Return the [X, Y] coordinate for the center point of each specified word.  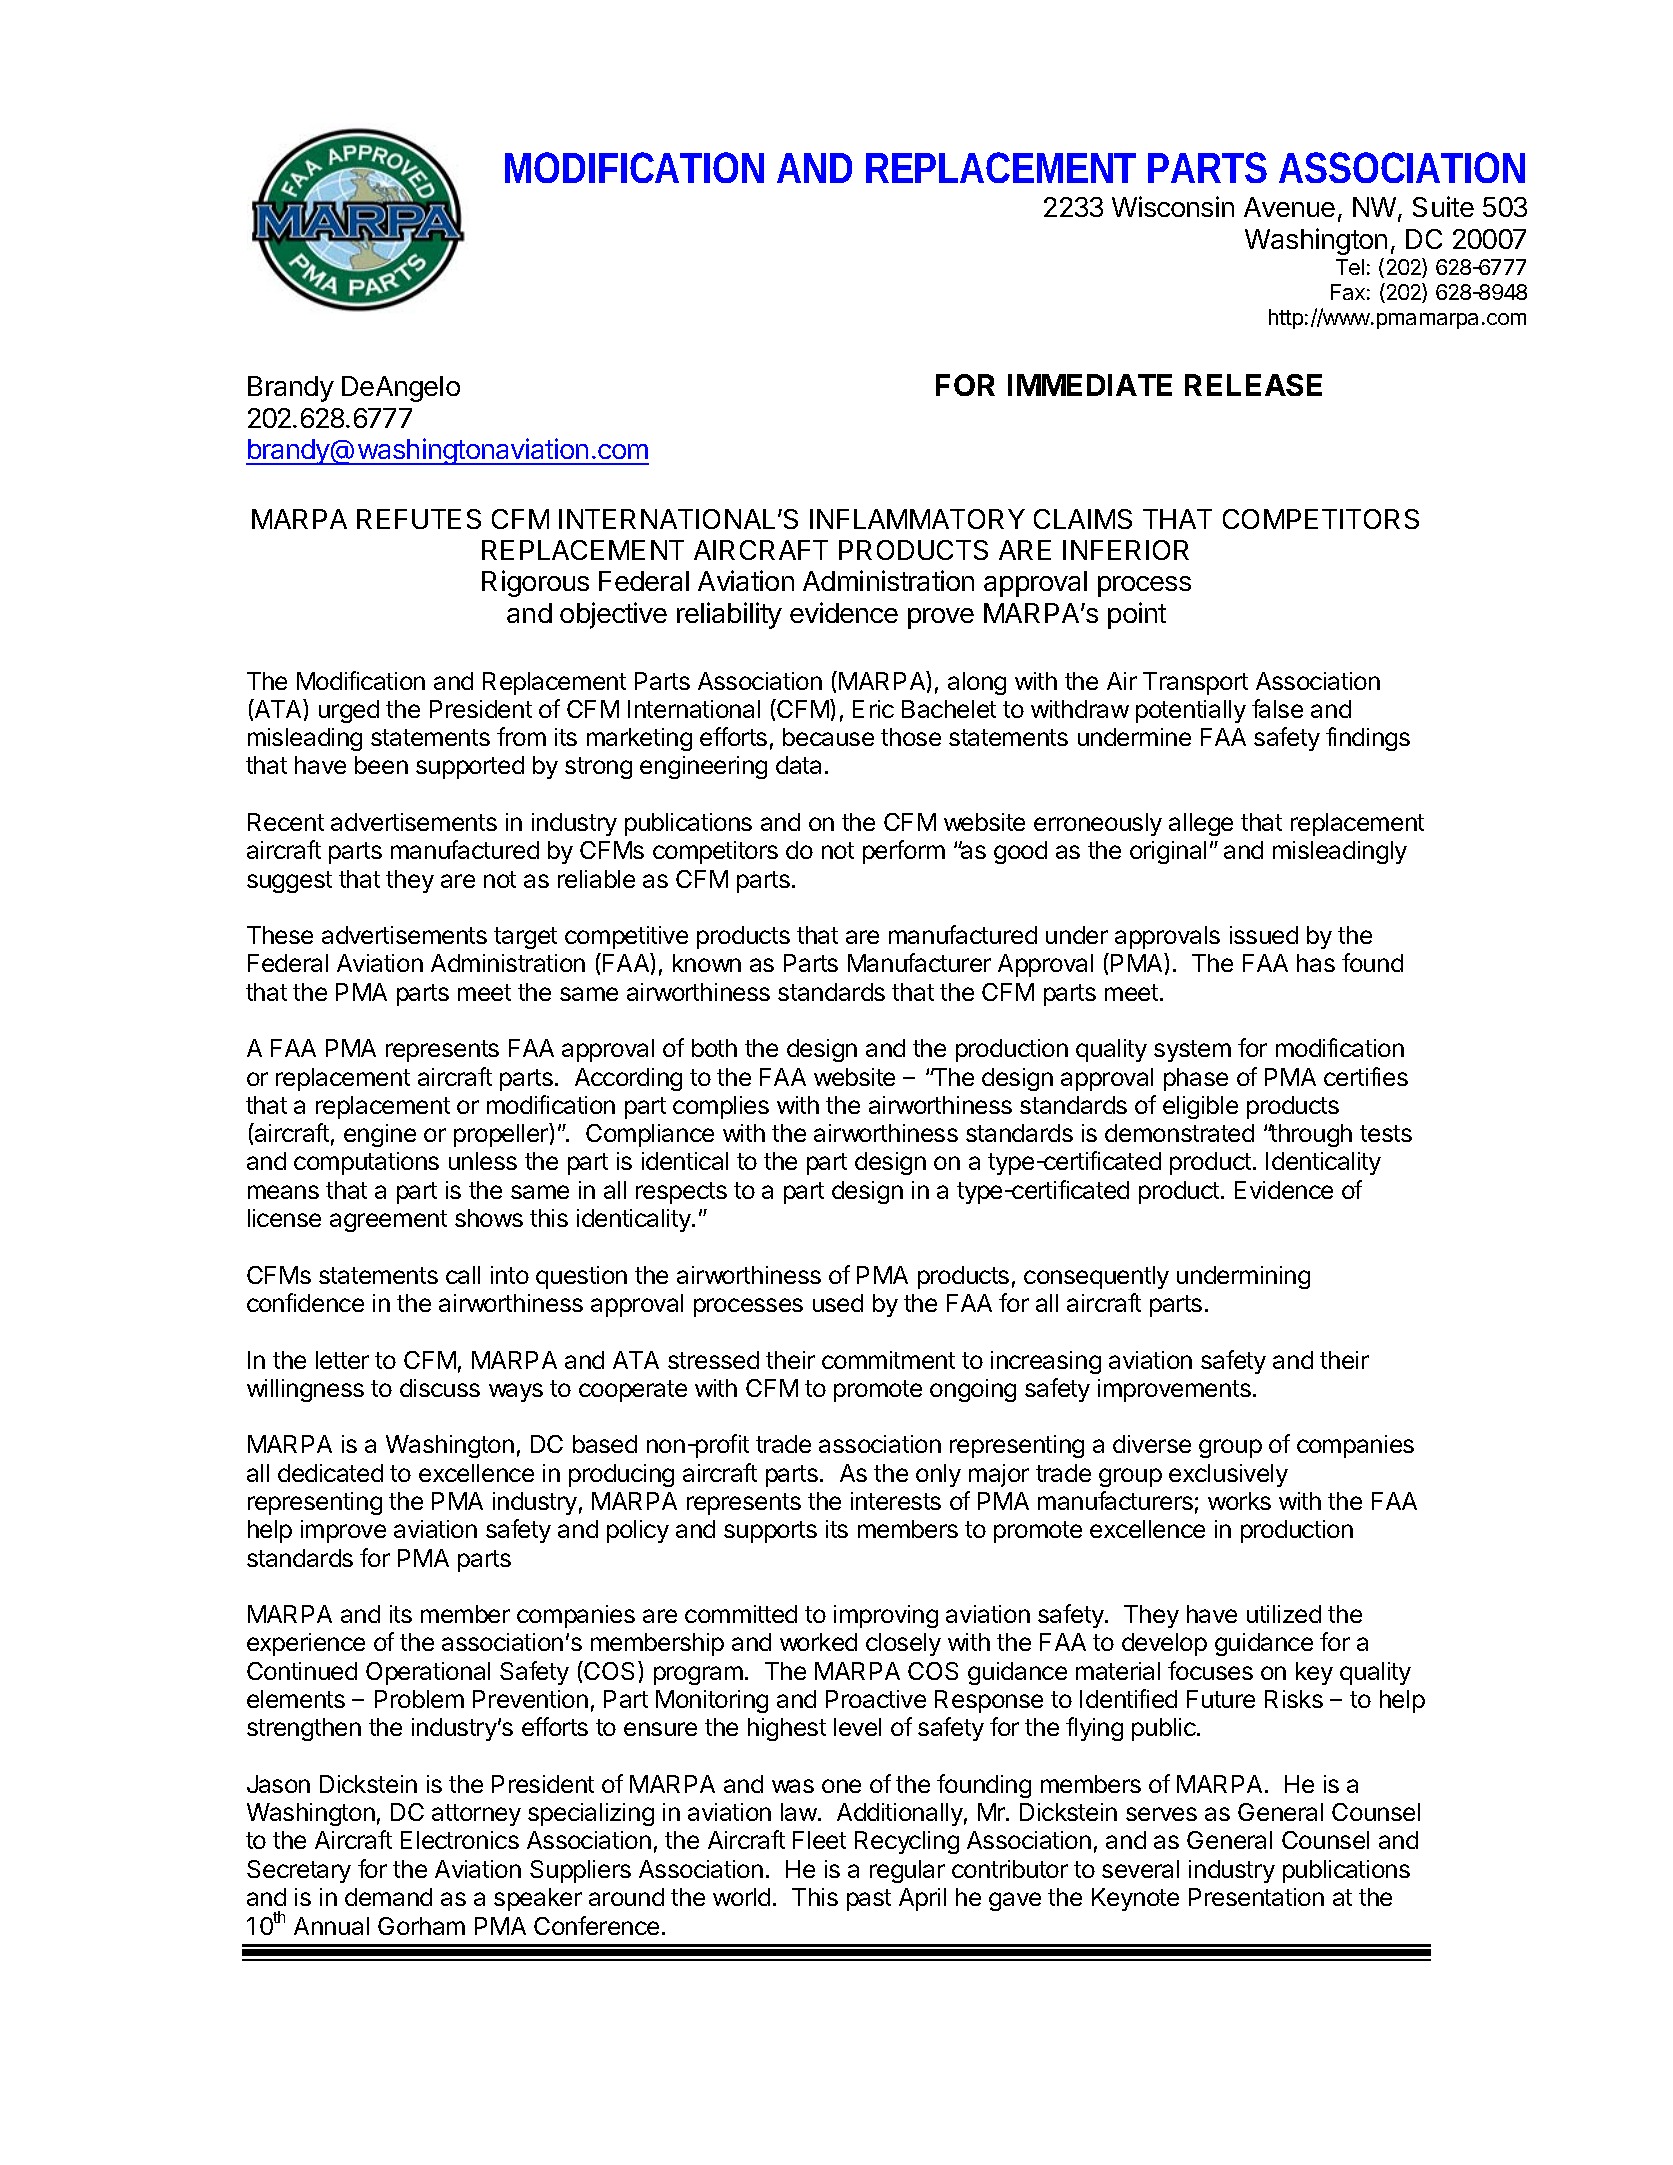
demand [388, 1897]
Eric [873, 709]
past [869, 1900]
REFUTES [419, 519]
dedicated [330, 1473]
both [714, 1048]
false [1277, 708]
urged [349, 711]
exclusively [1228, 1475]
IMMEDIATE [1090, 385]
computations [366, 1163]
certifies [1366, 1076]
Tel [1350, 267]
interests [896, 1501]
